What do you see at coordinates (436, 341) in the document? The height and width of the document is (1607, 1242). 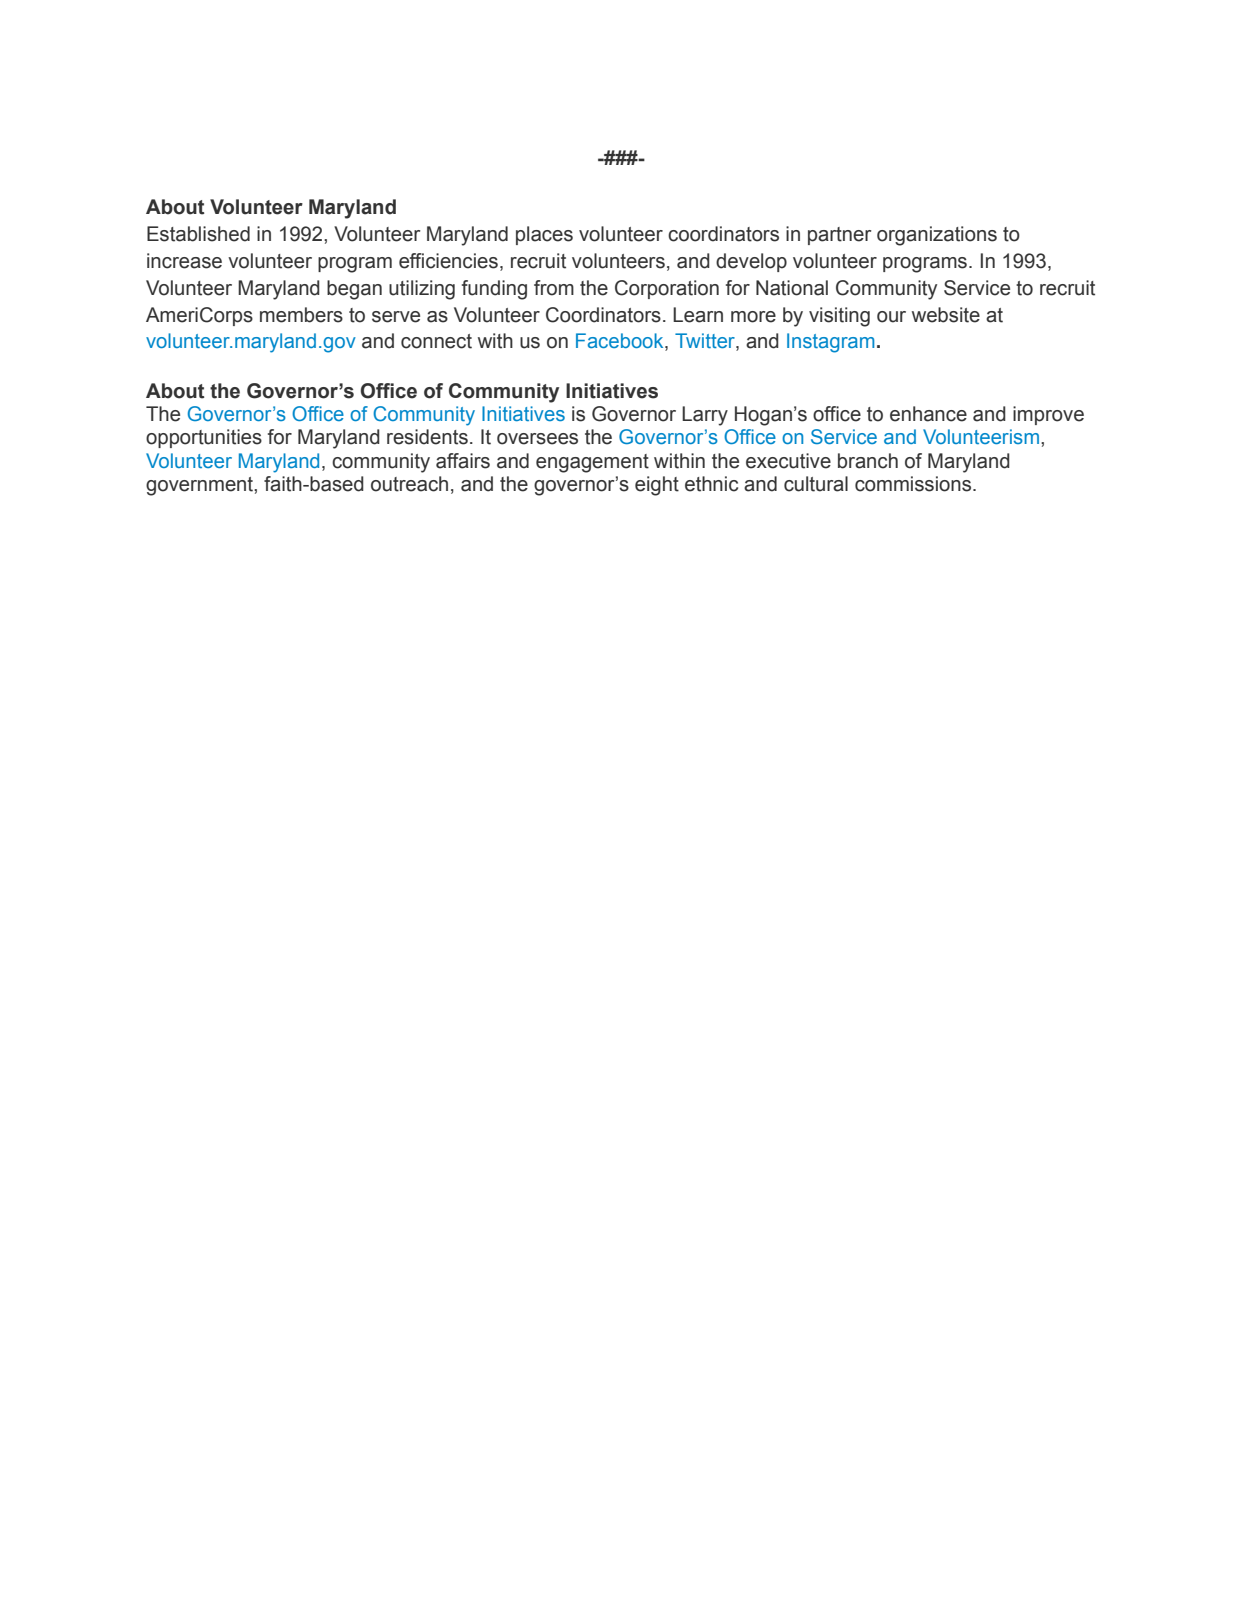 I see `connect` at bounding box center [436, 341].
